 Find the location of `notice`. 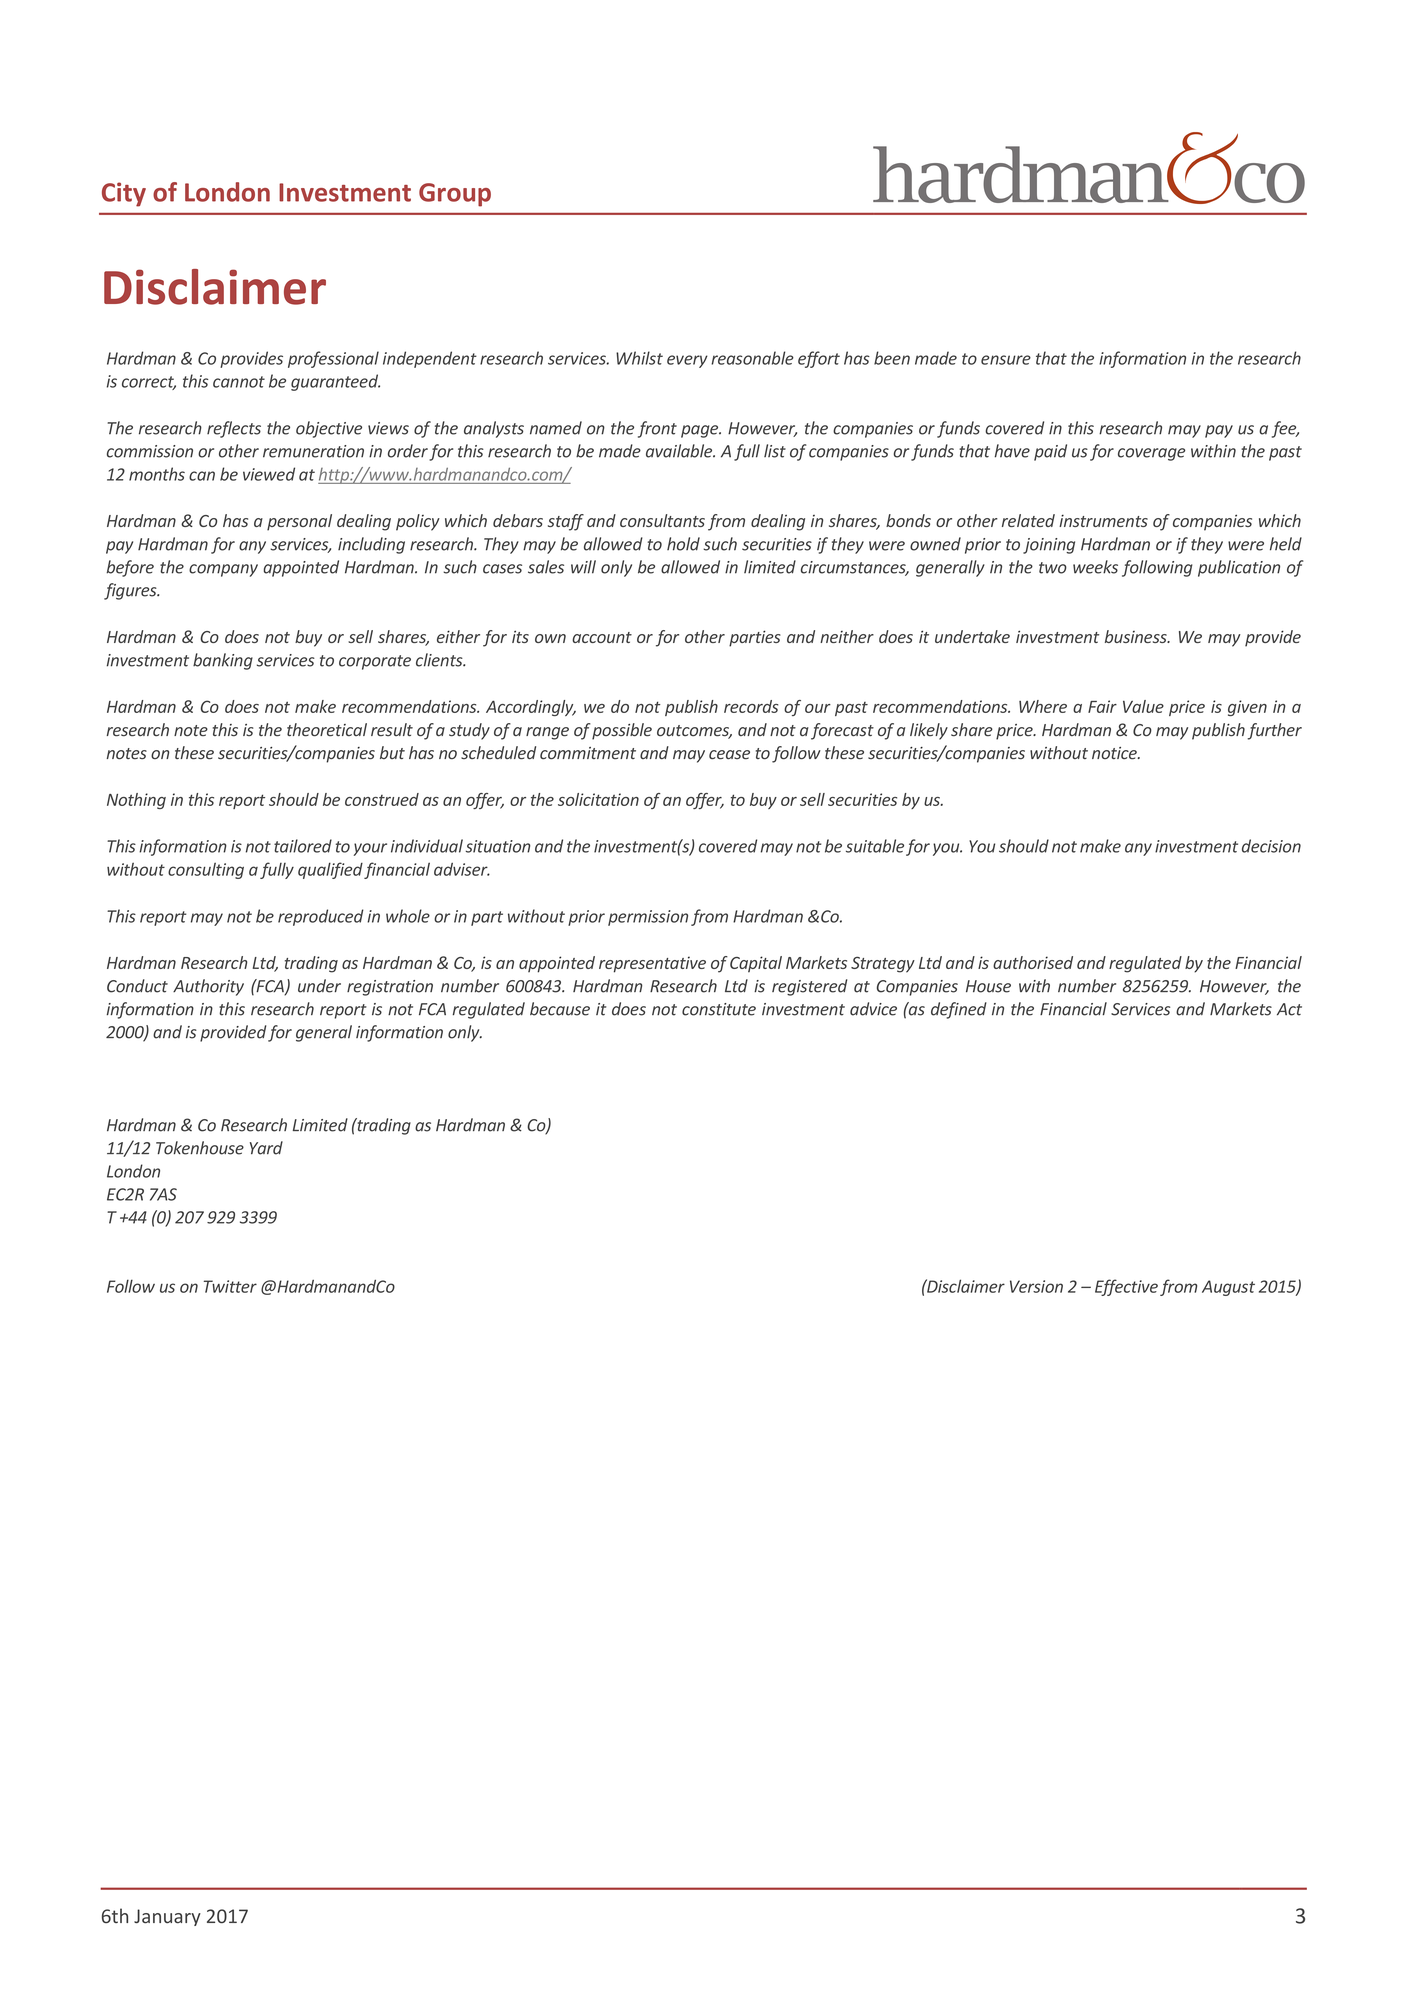

notice is located at coordinates (1115, 753).
